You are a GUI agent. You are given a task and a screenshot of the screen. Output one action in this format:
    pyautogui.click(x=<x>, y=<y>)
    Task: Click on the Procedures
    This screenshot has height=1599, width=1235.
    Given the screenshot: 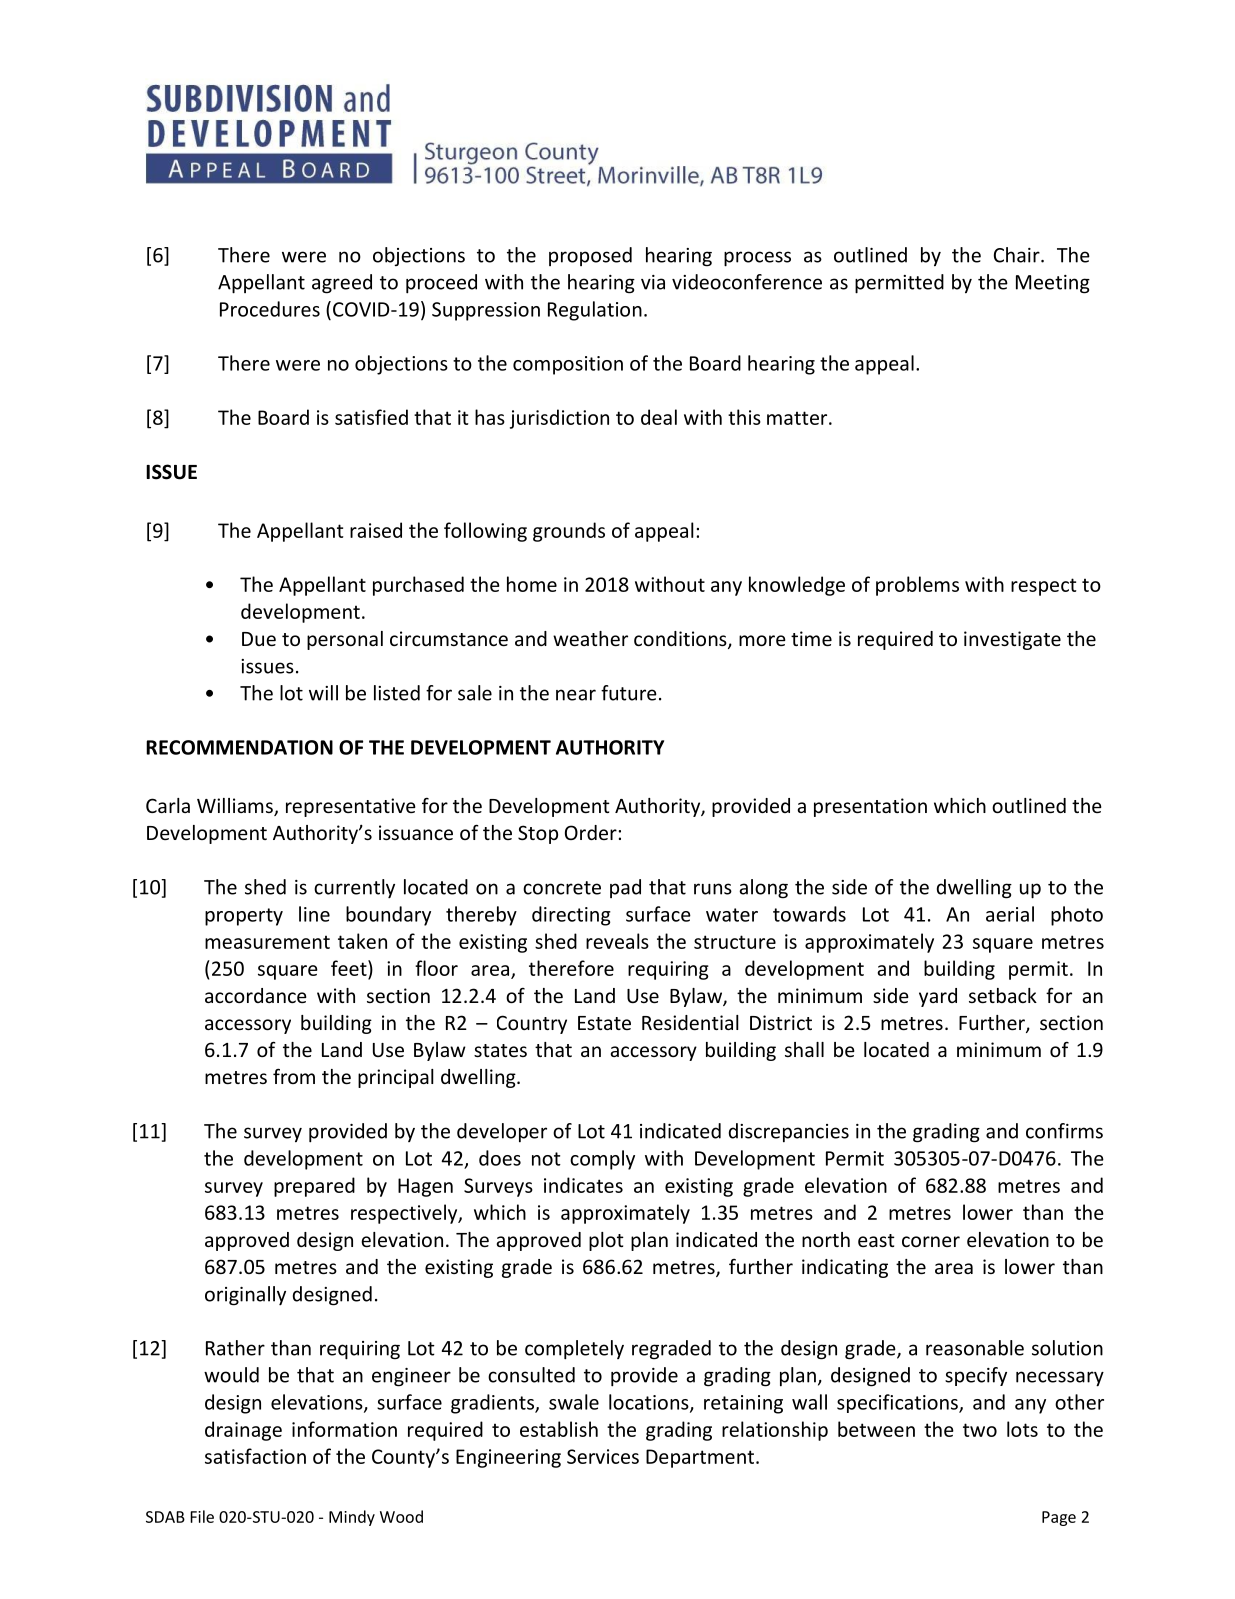 What is the action you would take?
    pyautogui.click(x=270, y=309)
